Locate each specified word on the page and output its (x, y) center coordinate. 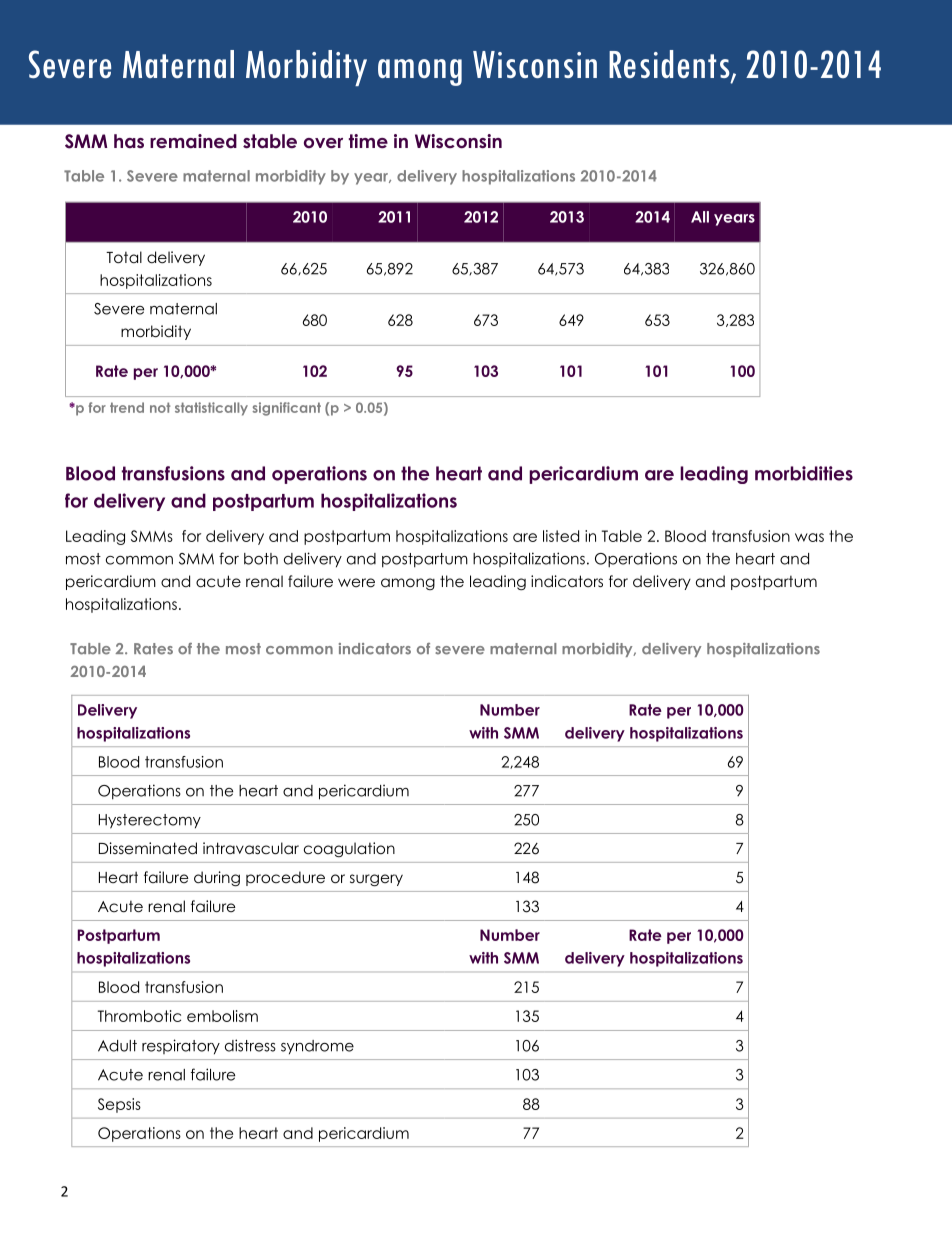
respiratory (181, 1047)
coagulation (349, 849)
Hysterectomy (150, 821)
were (356, 582)
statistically (211, 409)
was (809, 537)
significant (286, 409)
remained (193, 141)
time (368, 141)
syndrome (317, 1047)
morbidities (804, 473)
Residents (670, 65)
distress (250, 1045)
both (261, 559)
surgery (376, 880)
